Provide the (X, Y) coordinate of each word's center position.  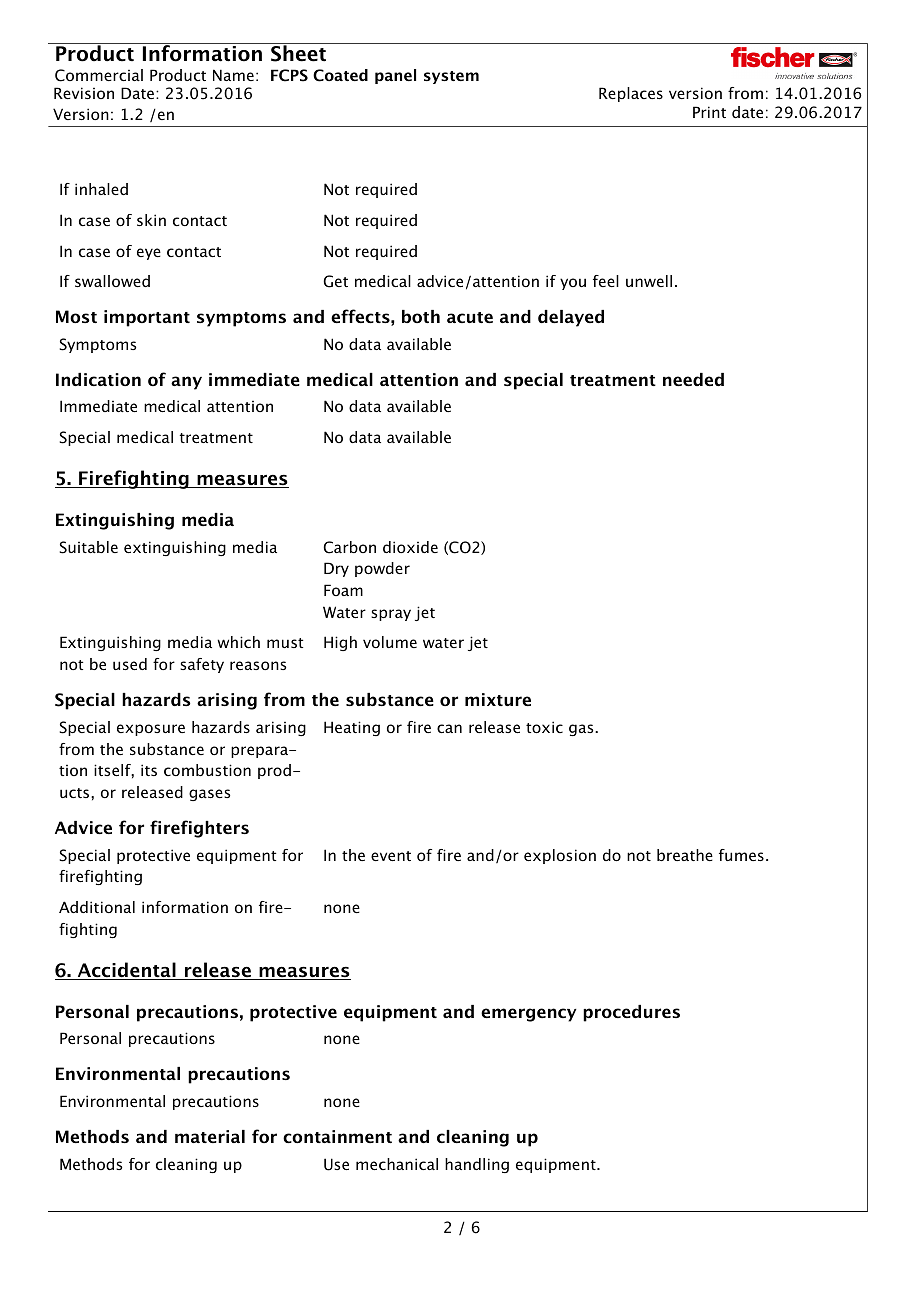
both (421, 316)
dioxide (410, 547)
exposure (151, 730)
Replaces (631, 94)
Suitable (89, 547)
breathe (685, 855)
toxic (544, 727)
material (210, 1136)
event (391, 856)
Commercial (99, 75)
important (147, 318)
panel (395, 76)
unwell (649, 281)
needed (693, 379)
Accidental (126, 971)
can (449, 728)
